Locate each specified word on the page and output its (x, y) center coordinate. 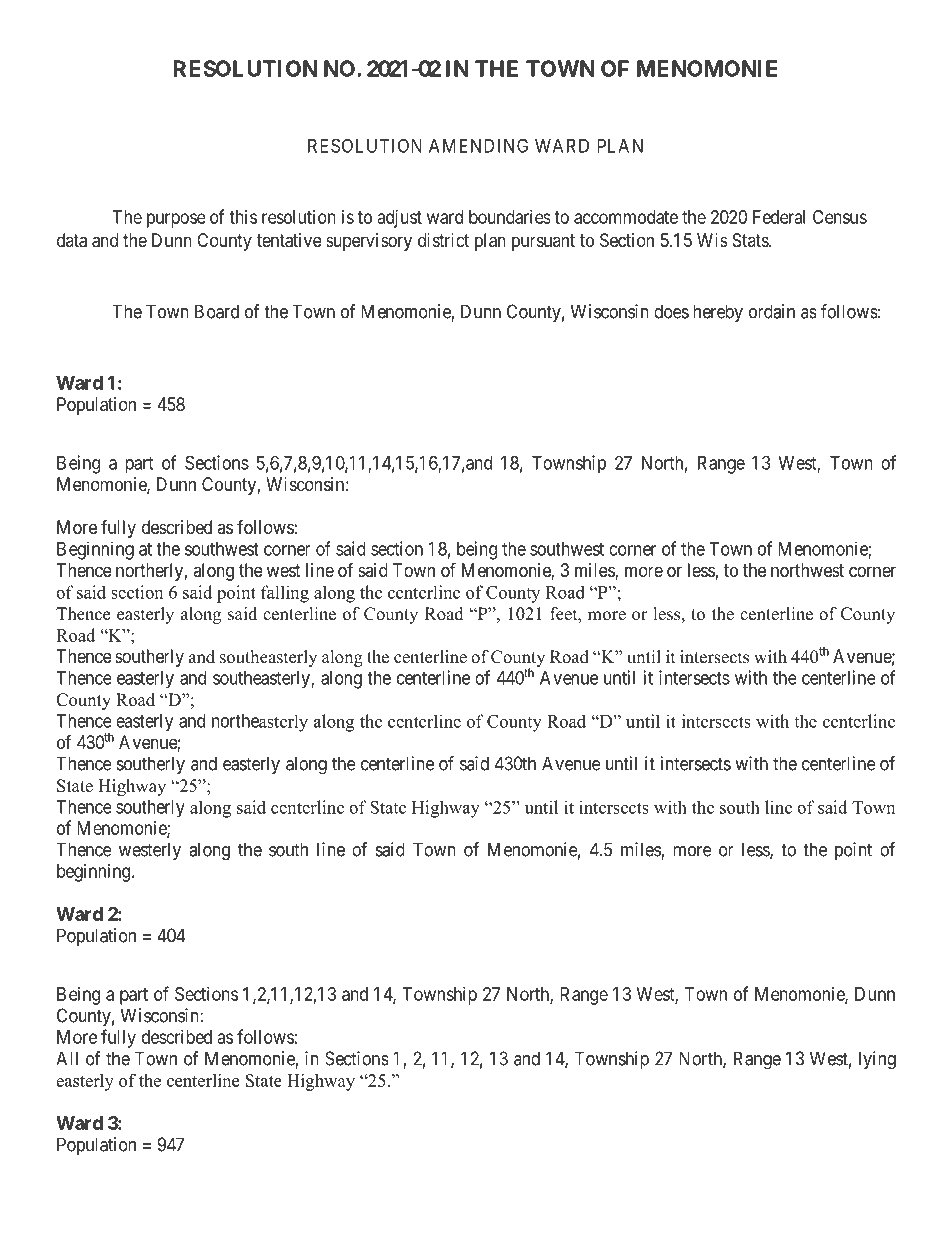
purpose (176, 220)
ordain (772, 311)
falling (285, 594)
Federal (779, 217)
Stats (751, 240)
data (72, 240)
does (671, 311)
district (443, 240)
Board (217, 311)
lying (877, 1060)
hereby (718, 313)
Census (840, 217)
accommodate (626, 217)
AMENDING (478, 145)
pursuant (543, 242)
